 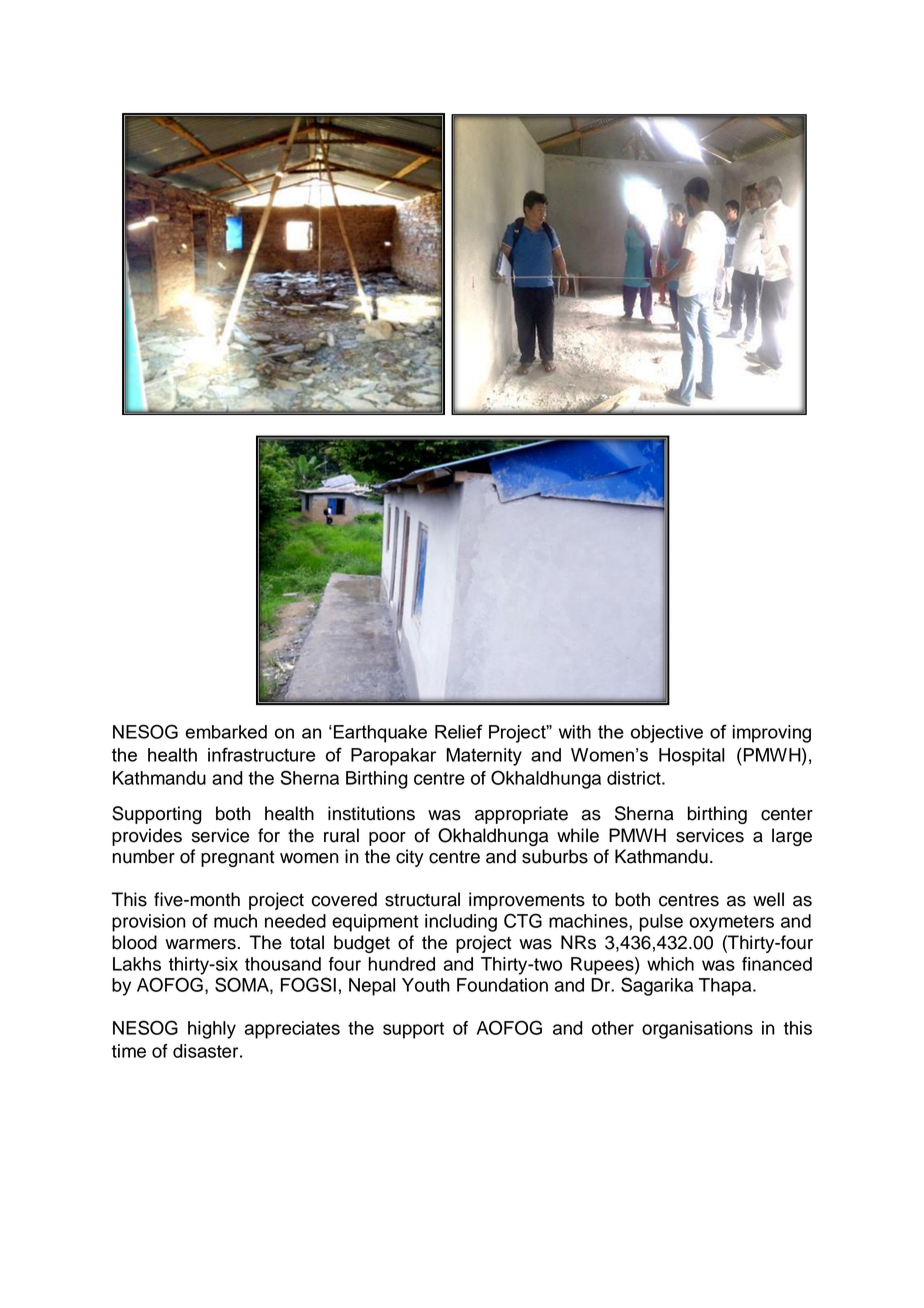 I want to click on appropriate, so click(x=521, y=815).
